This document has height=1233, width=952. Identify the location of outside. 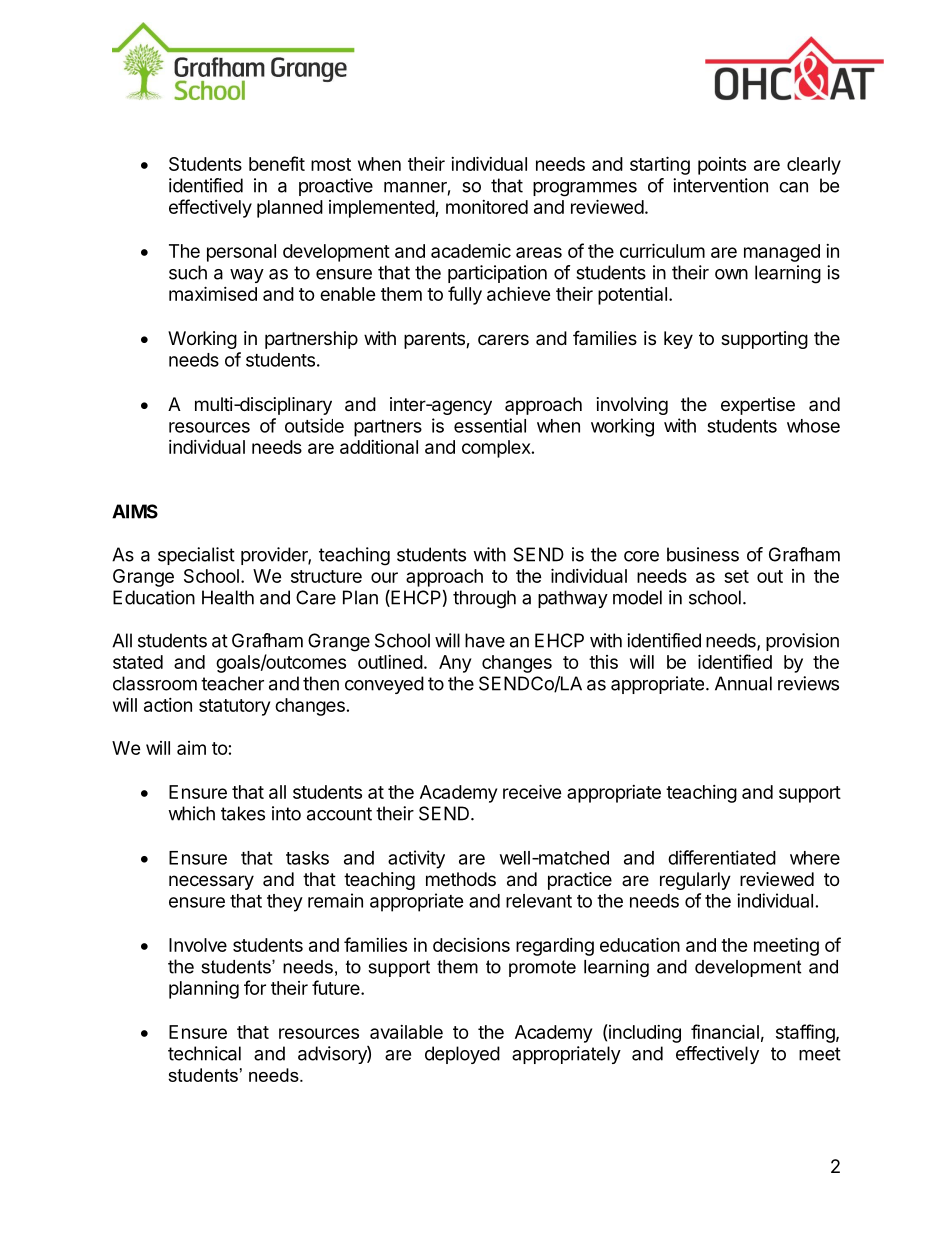
(314, 425).
